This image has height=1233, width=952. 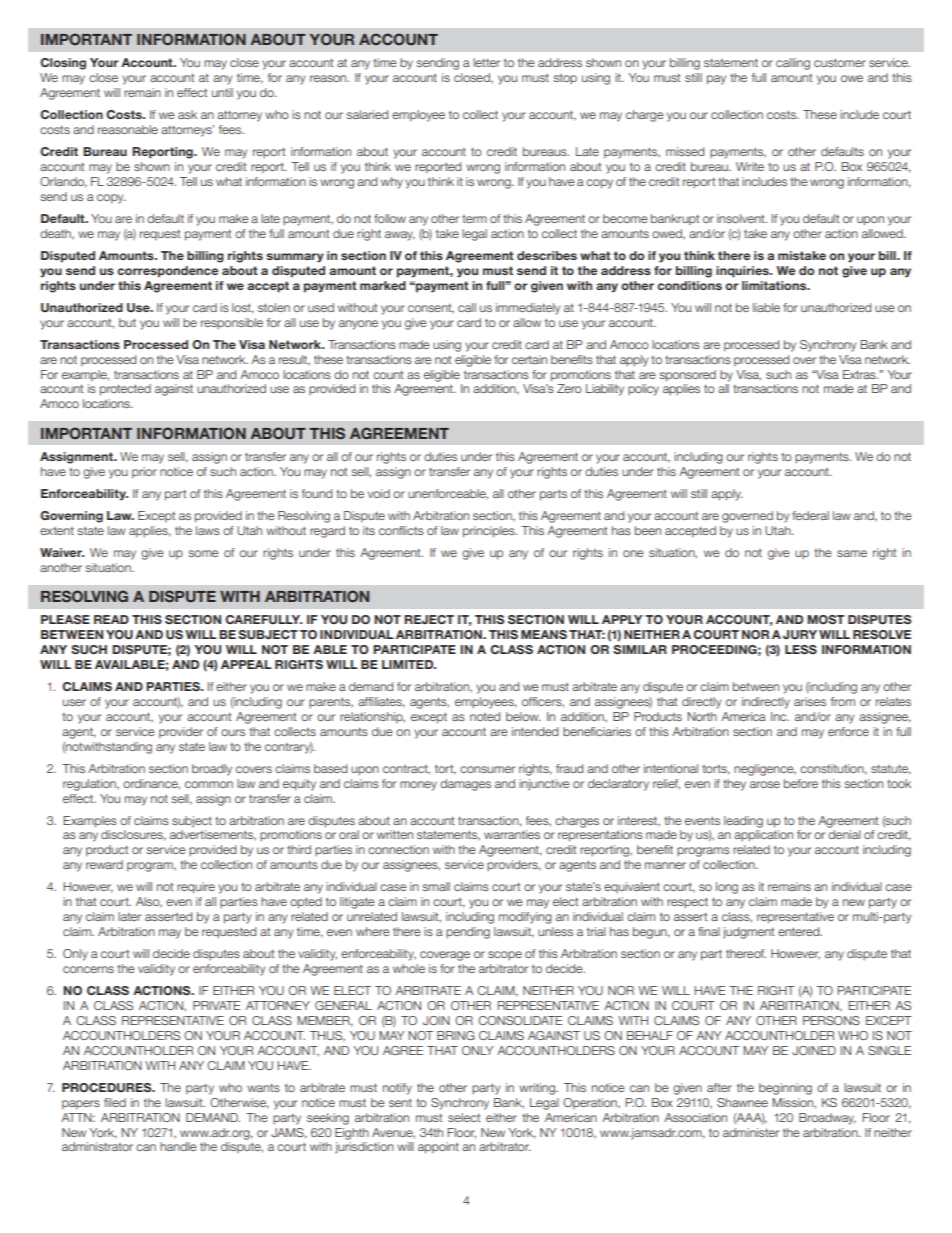 I want to click on ask, so click(x=187, y=114).
